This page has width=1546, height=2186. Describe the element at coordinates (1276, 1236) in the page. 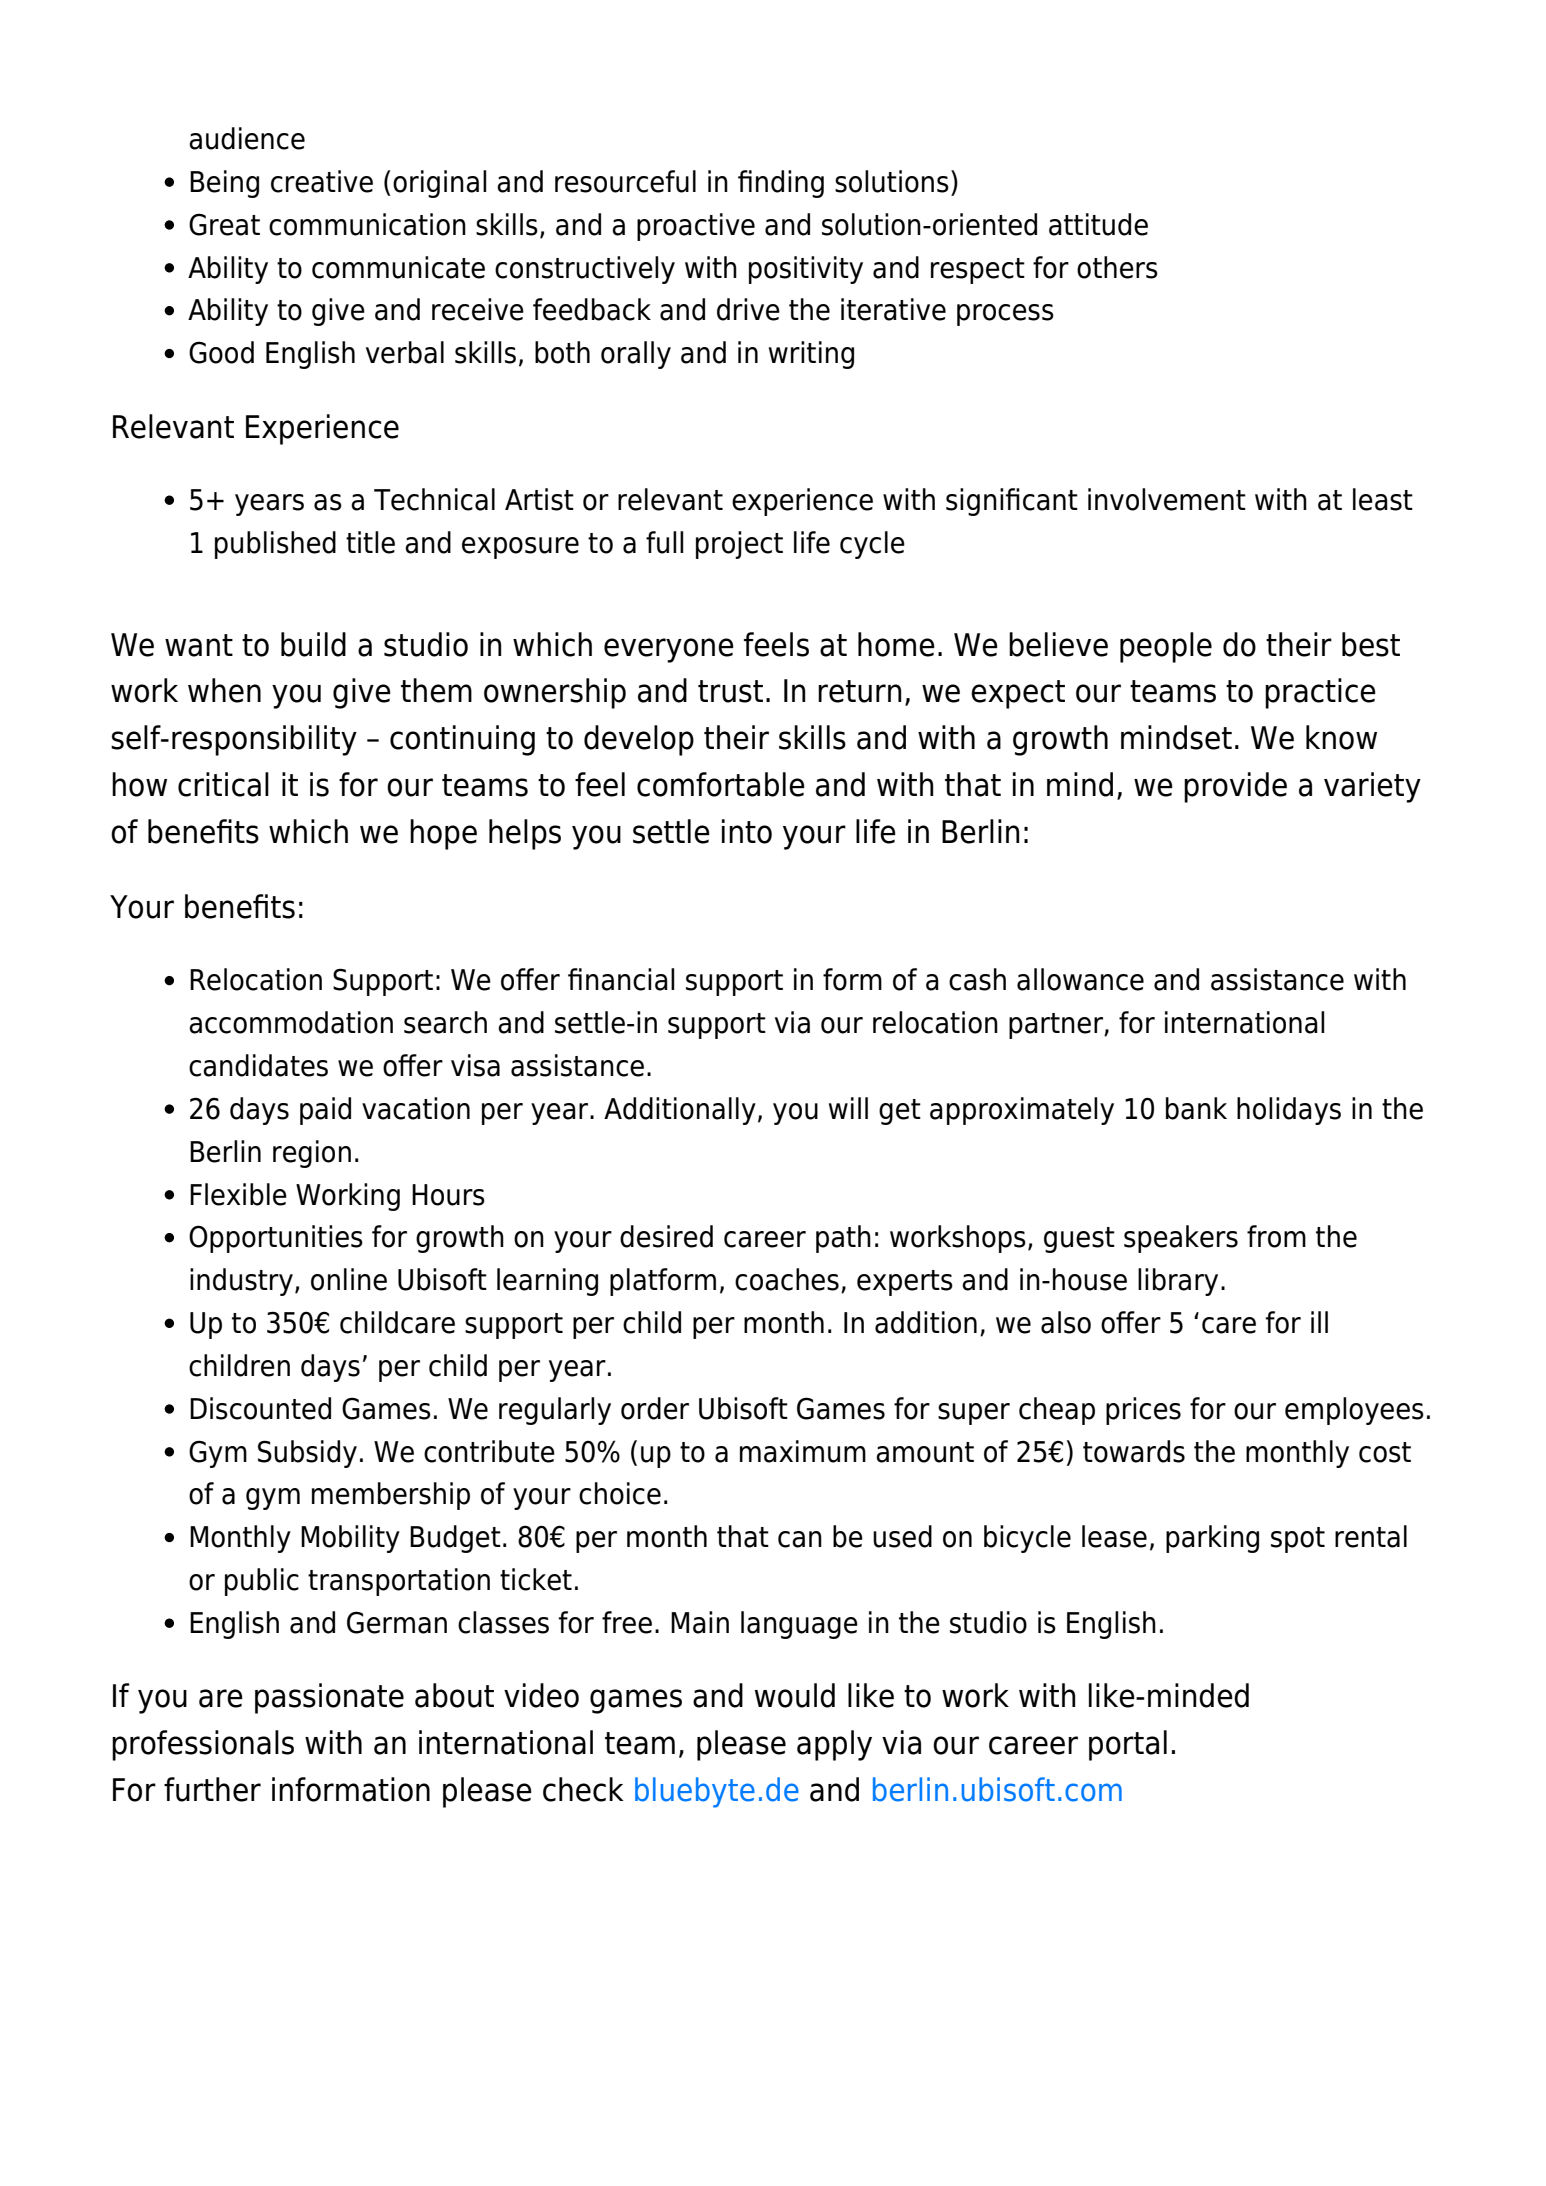

I see `from` at that location.
